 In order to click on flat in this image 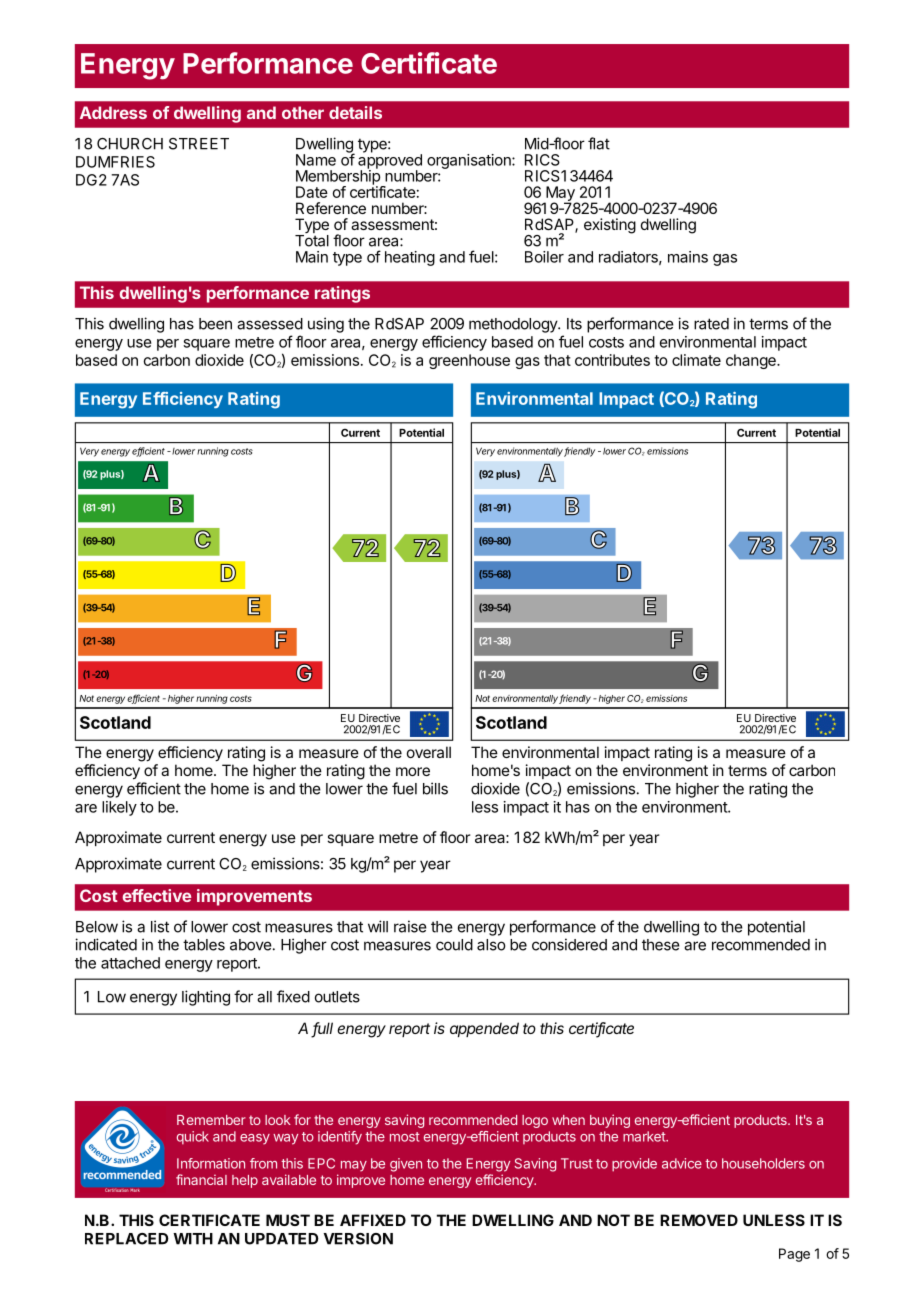, I will do `click(599, 143)`.
